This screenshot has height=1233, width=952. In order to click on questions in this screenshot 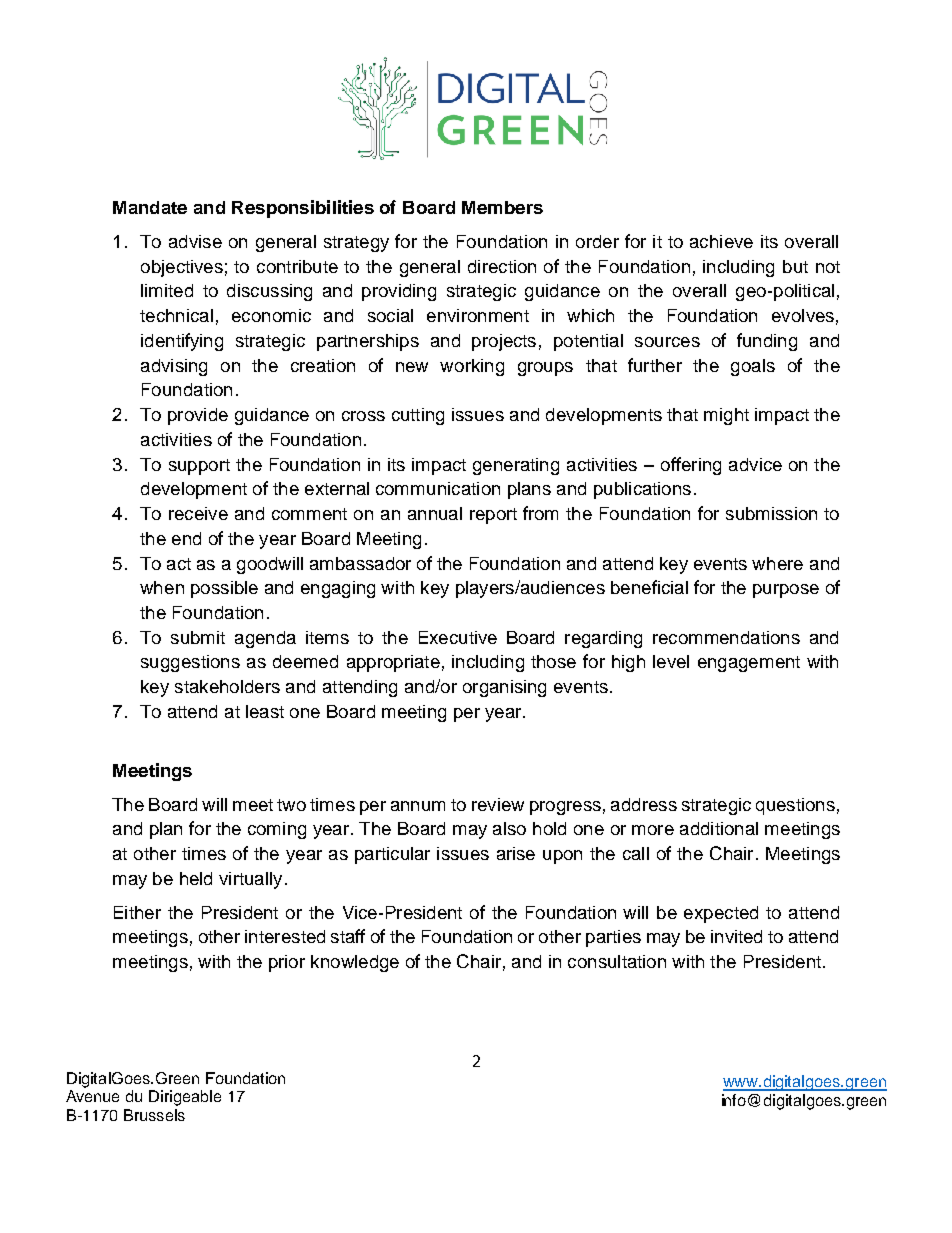, I will do `click(795, 806)`.
